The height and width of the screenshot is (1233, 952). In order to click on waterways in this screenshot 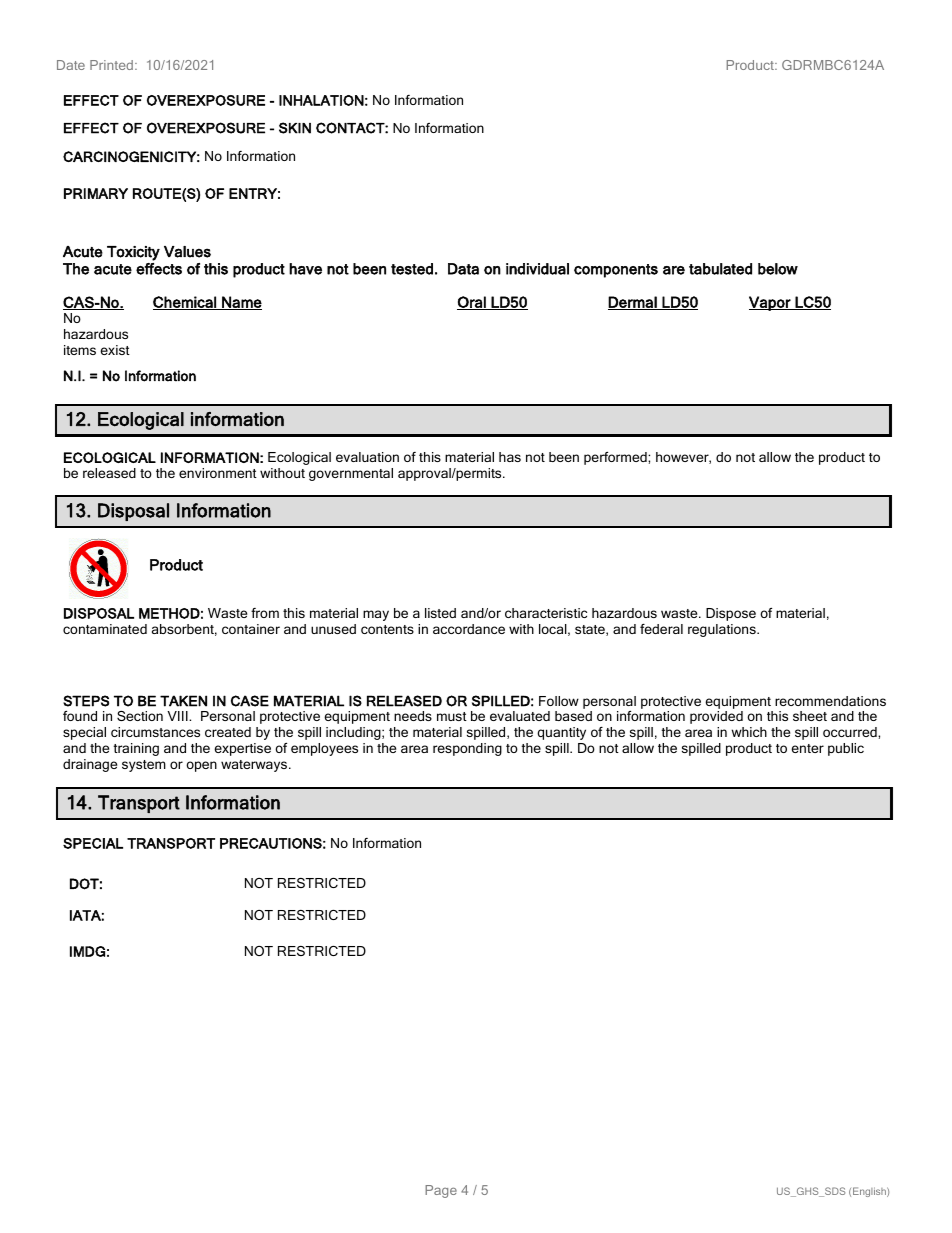, I will do `click(255, 766)`.
